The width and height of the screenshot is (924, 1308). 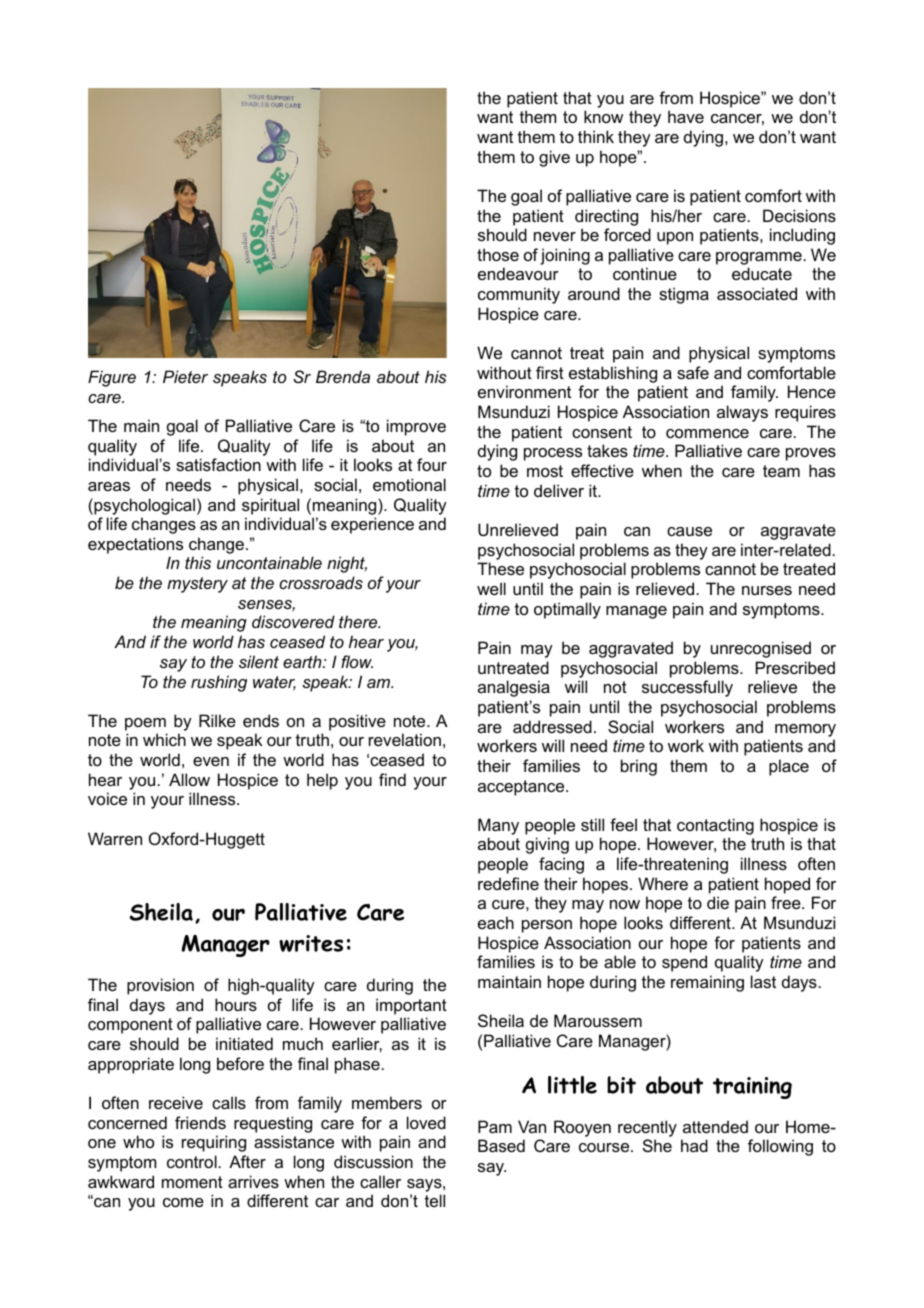 What do you see at coordinates (189, 779) in the screenshot?
I see `Allow` at bounding box center [189, 779].
